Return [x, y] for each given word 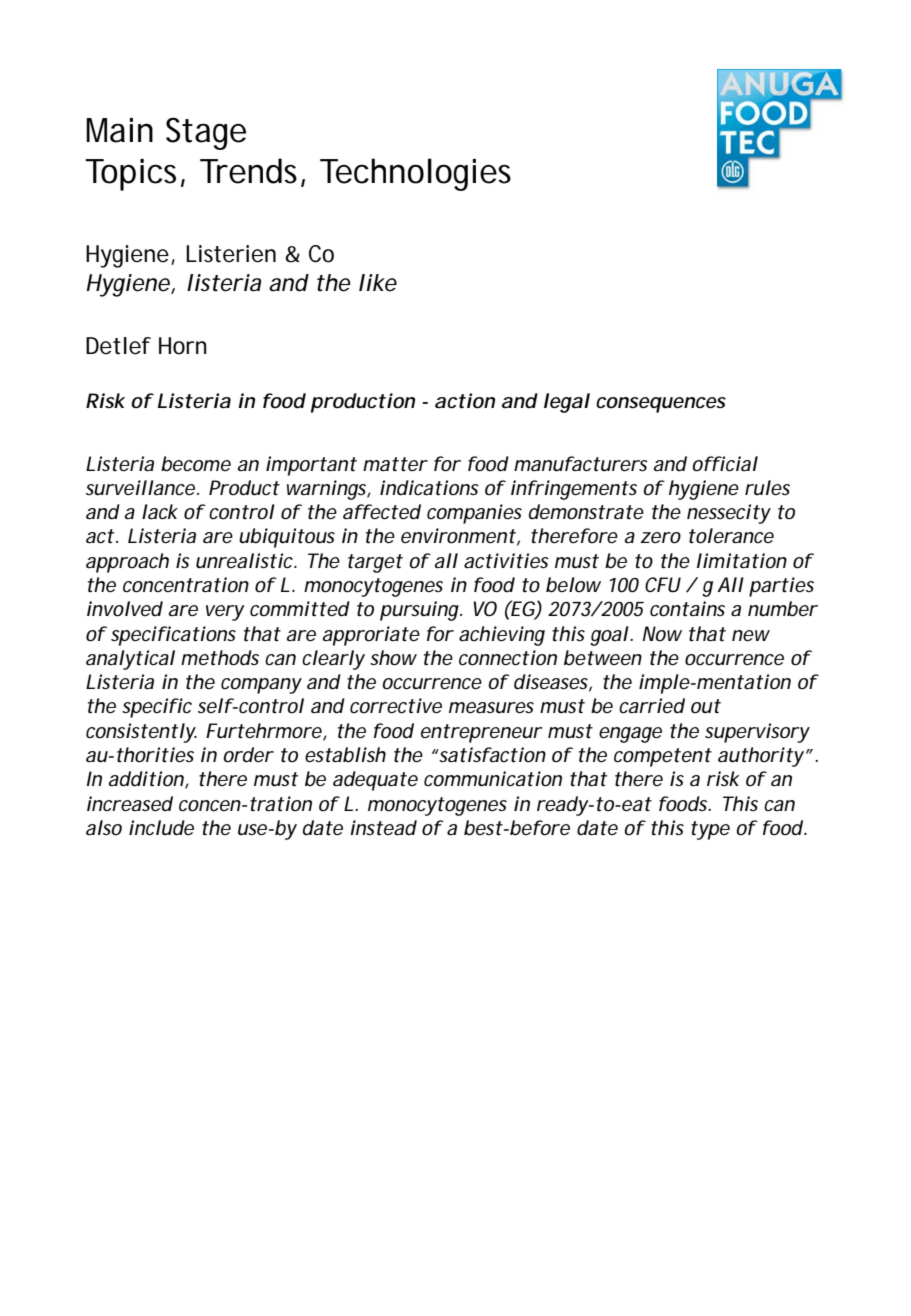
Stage [206, 133]
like [378, 283]
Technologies [415, 174]
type [710, 830]
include [161, 828]
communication [493, 779]
